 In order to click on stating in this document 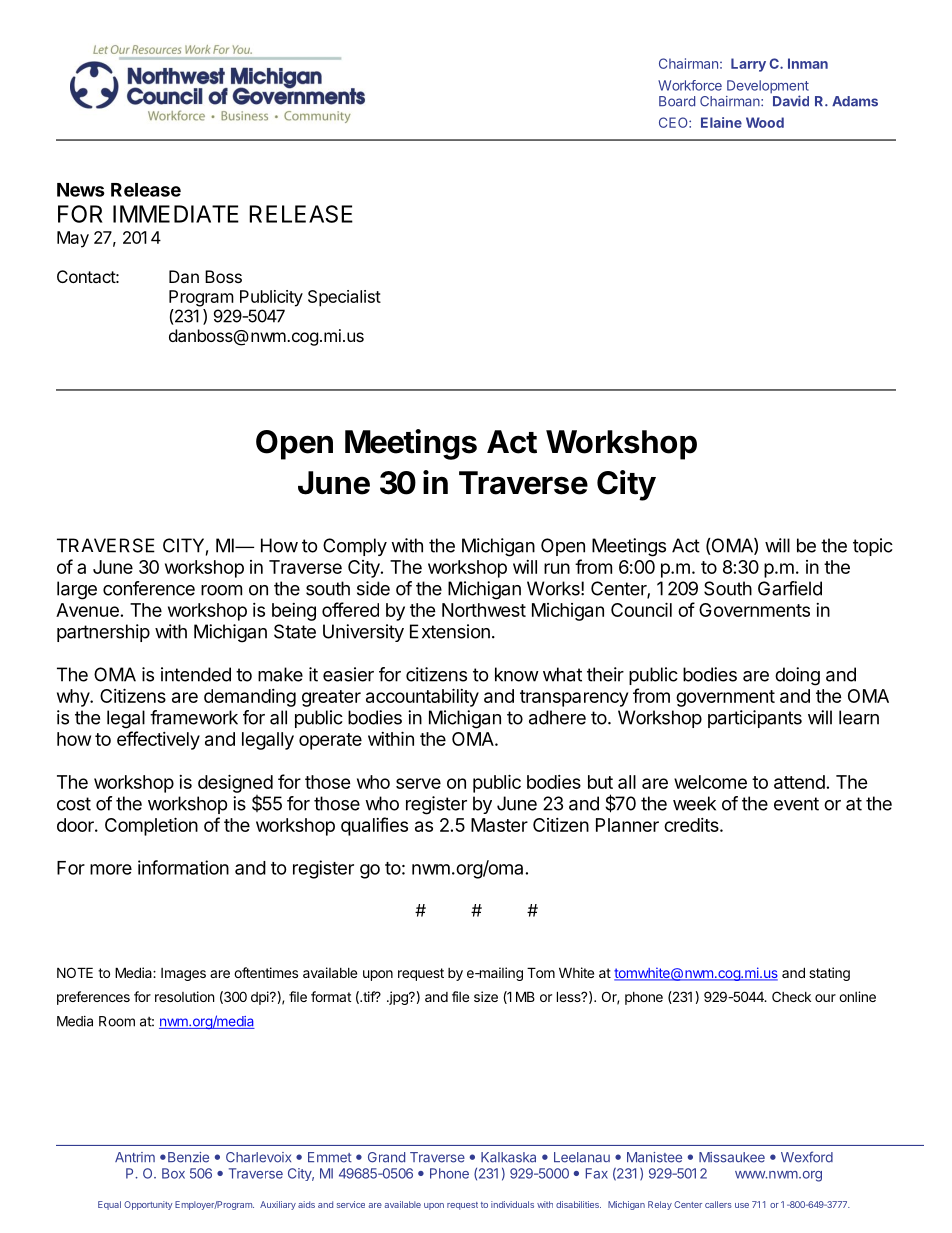, I will do `click(829, 974)`.
